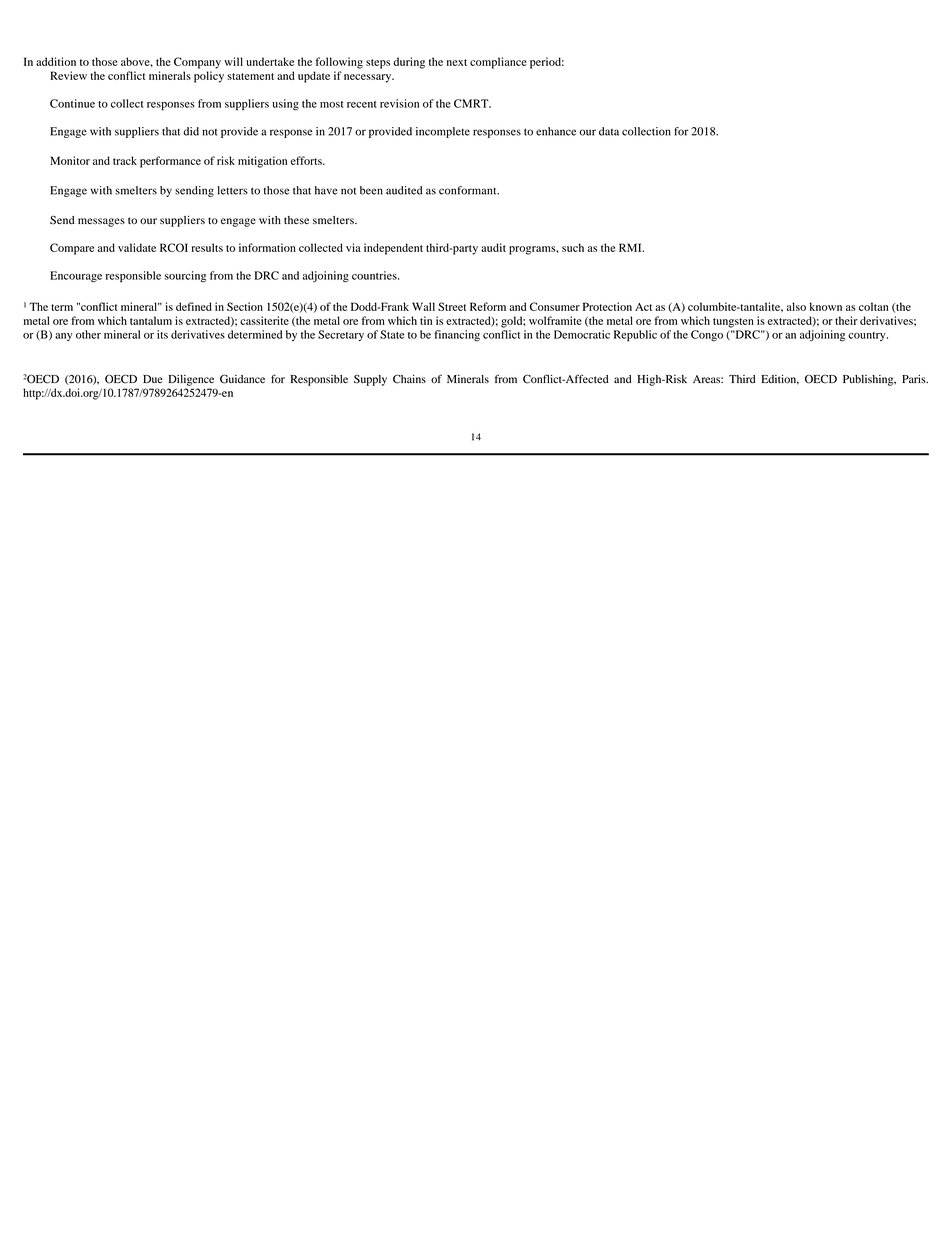  Describe the element at coordinates (197, 63) in the screenshot. I see `Company` at that location.
